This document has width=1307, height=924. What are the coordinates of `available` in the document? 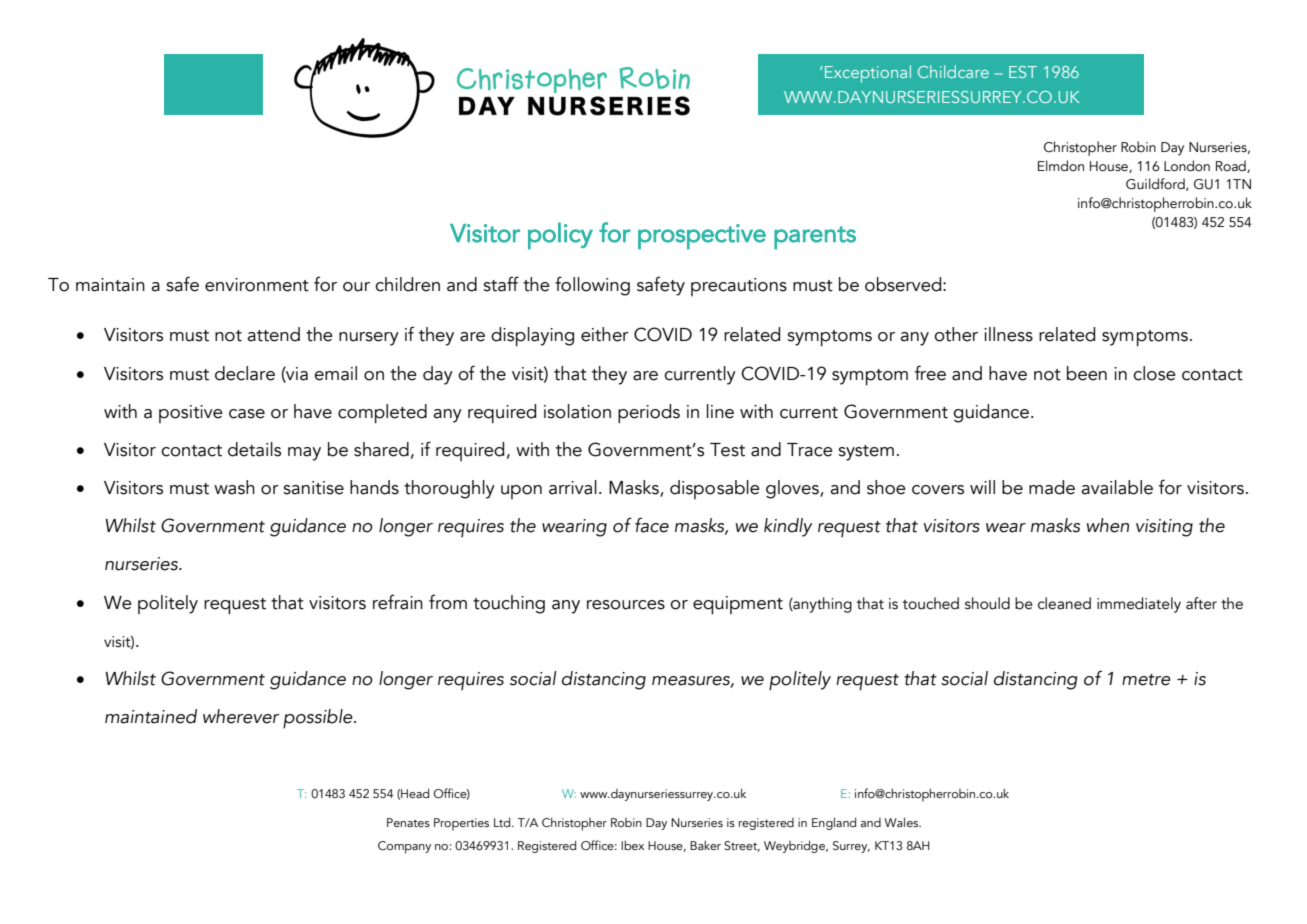 It's located at (1117, 487).
